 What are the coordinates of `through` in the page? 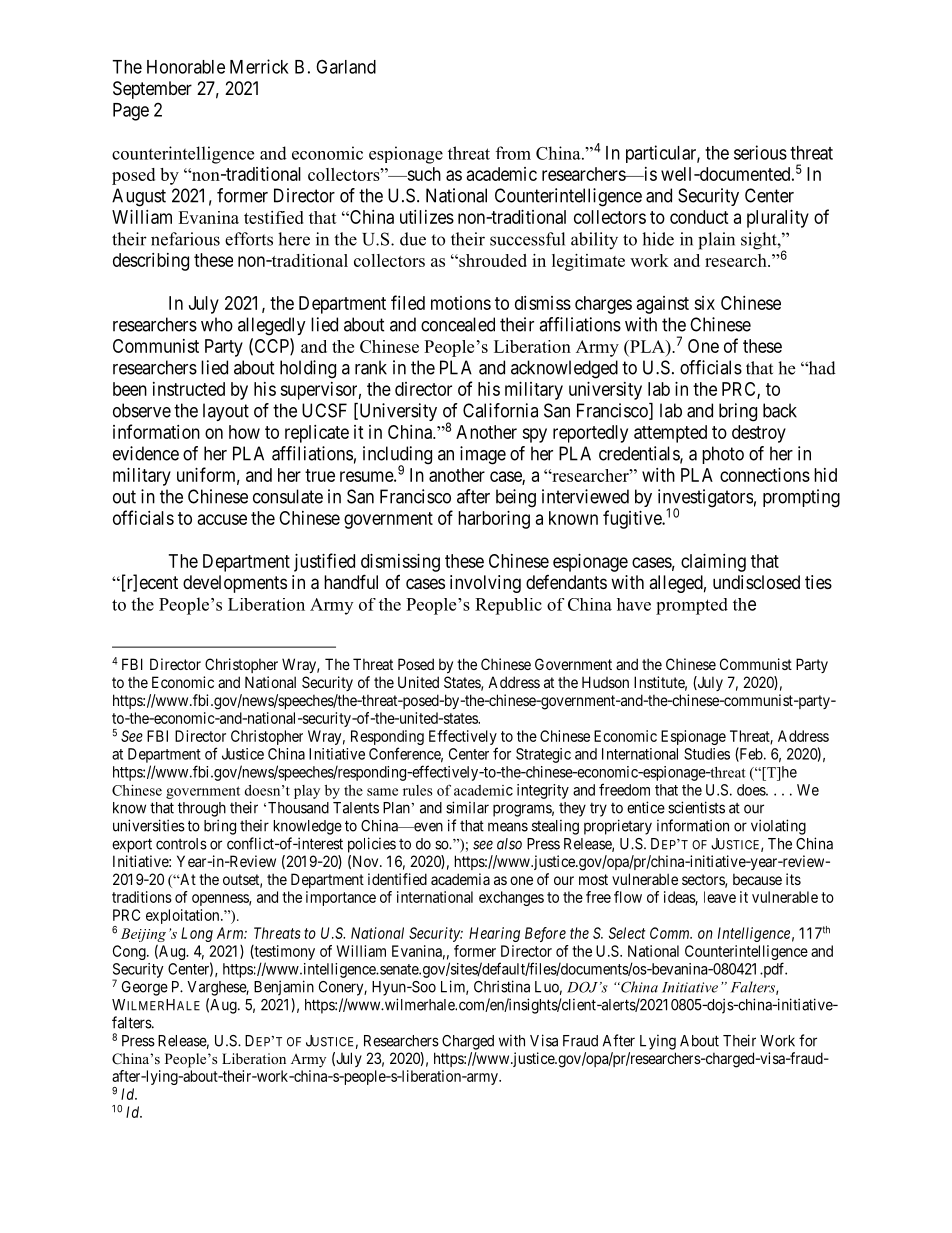 It's located at (202, 809).
